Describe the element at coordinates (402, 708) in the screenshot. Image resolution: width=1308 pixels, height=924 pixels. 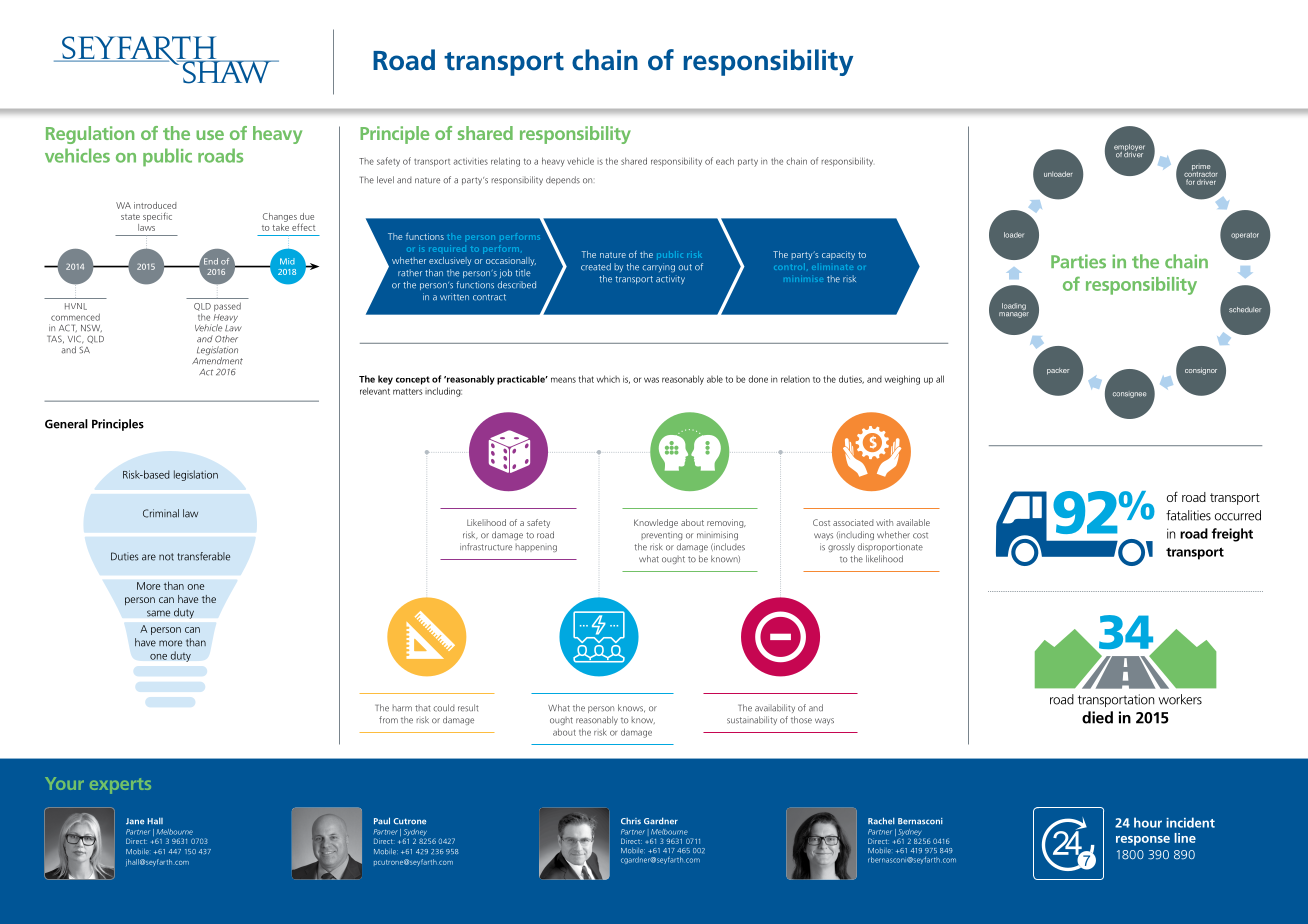
I see `harm` at that location.
